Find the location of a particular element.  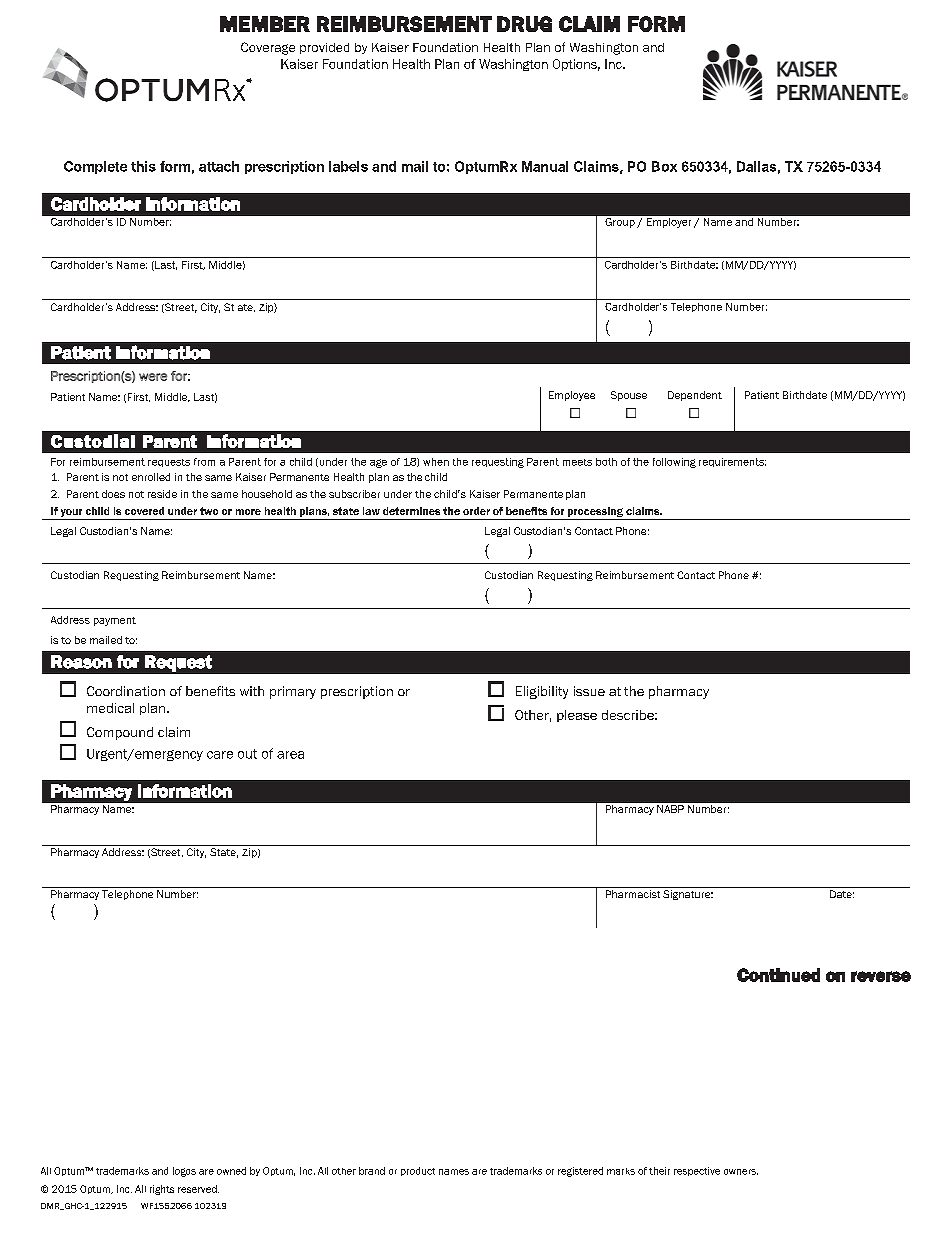

Continued is located at coordinates (778, 975).
